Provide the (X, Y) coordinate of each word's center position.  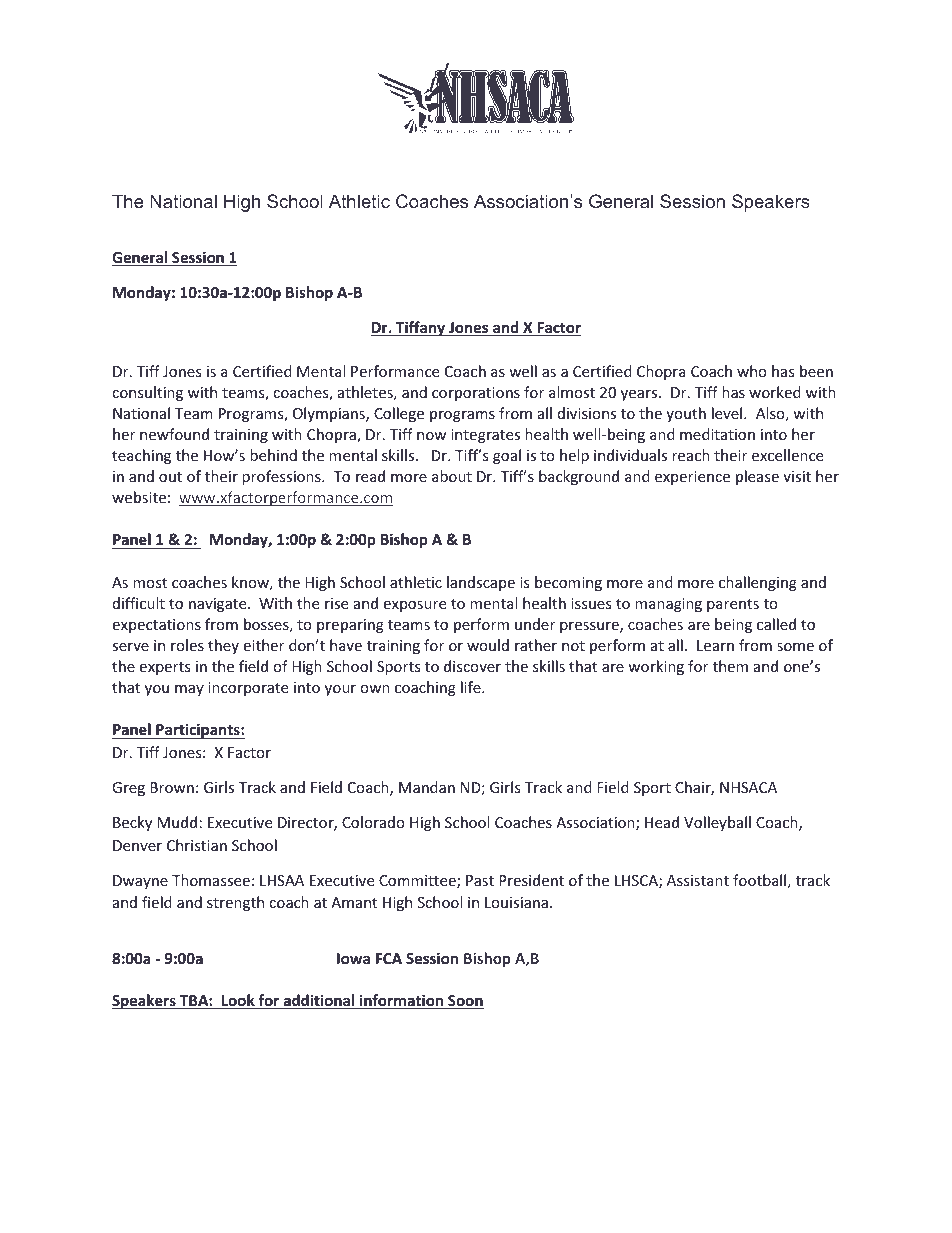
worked (775, 392)
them (730, 666)
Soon (465, 1002)
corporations (476, 394)
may (189, 690)
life (472, 687)
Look (238, 1001)
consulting (147, 393)
